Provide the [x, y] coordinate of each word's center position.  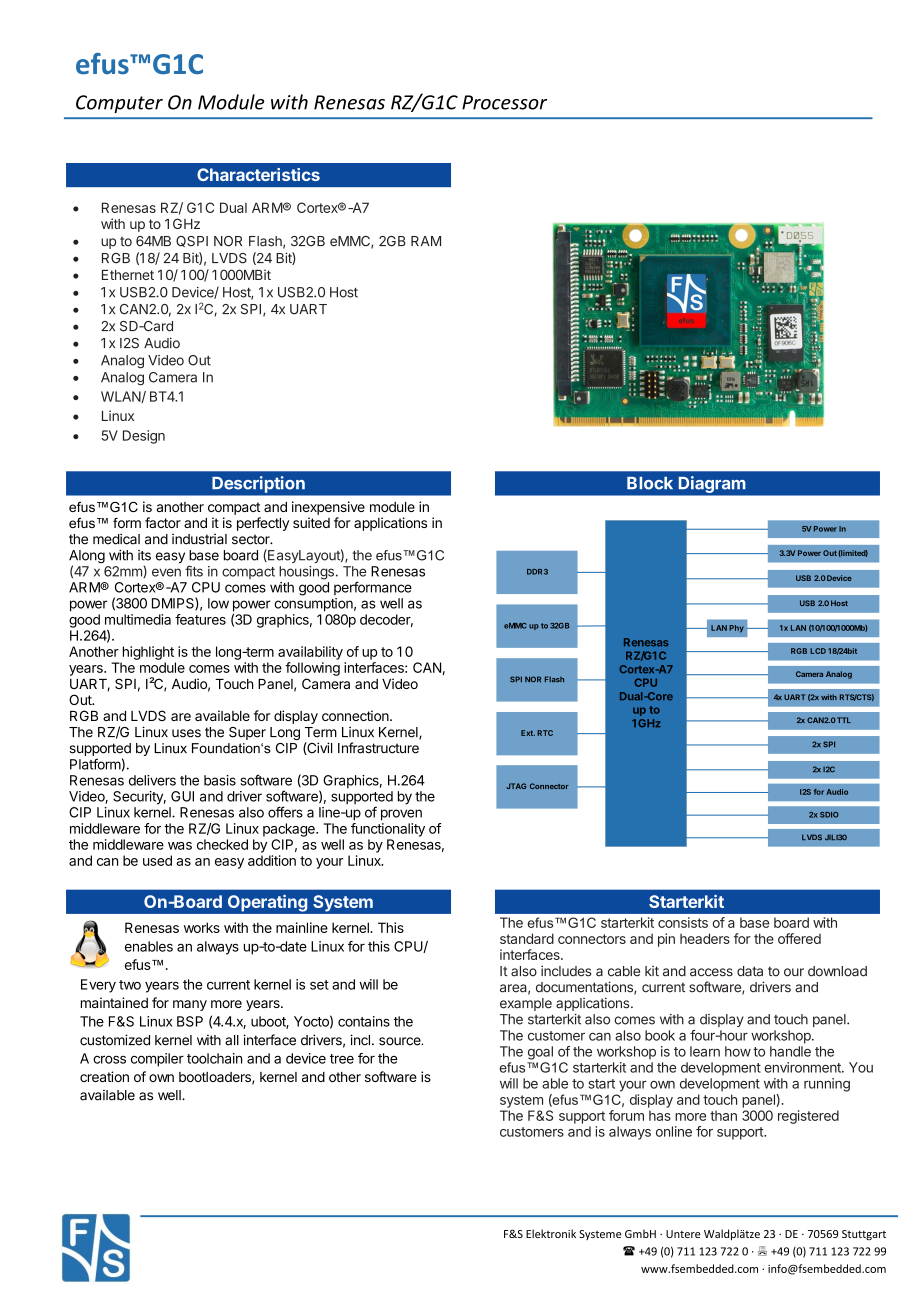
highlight [148, 653]
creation [104, 1076]
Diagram [712, 484]
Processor [504, 102]
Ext [528, 733]
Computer [119, 104]
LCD [818, 651]
